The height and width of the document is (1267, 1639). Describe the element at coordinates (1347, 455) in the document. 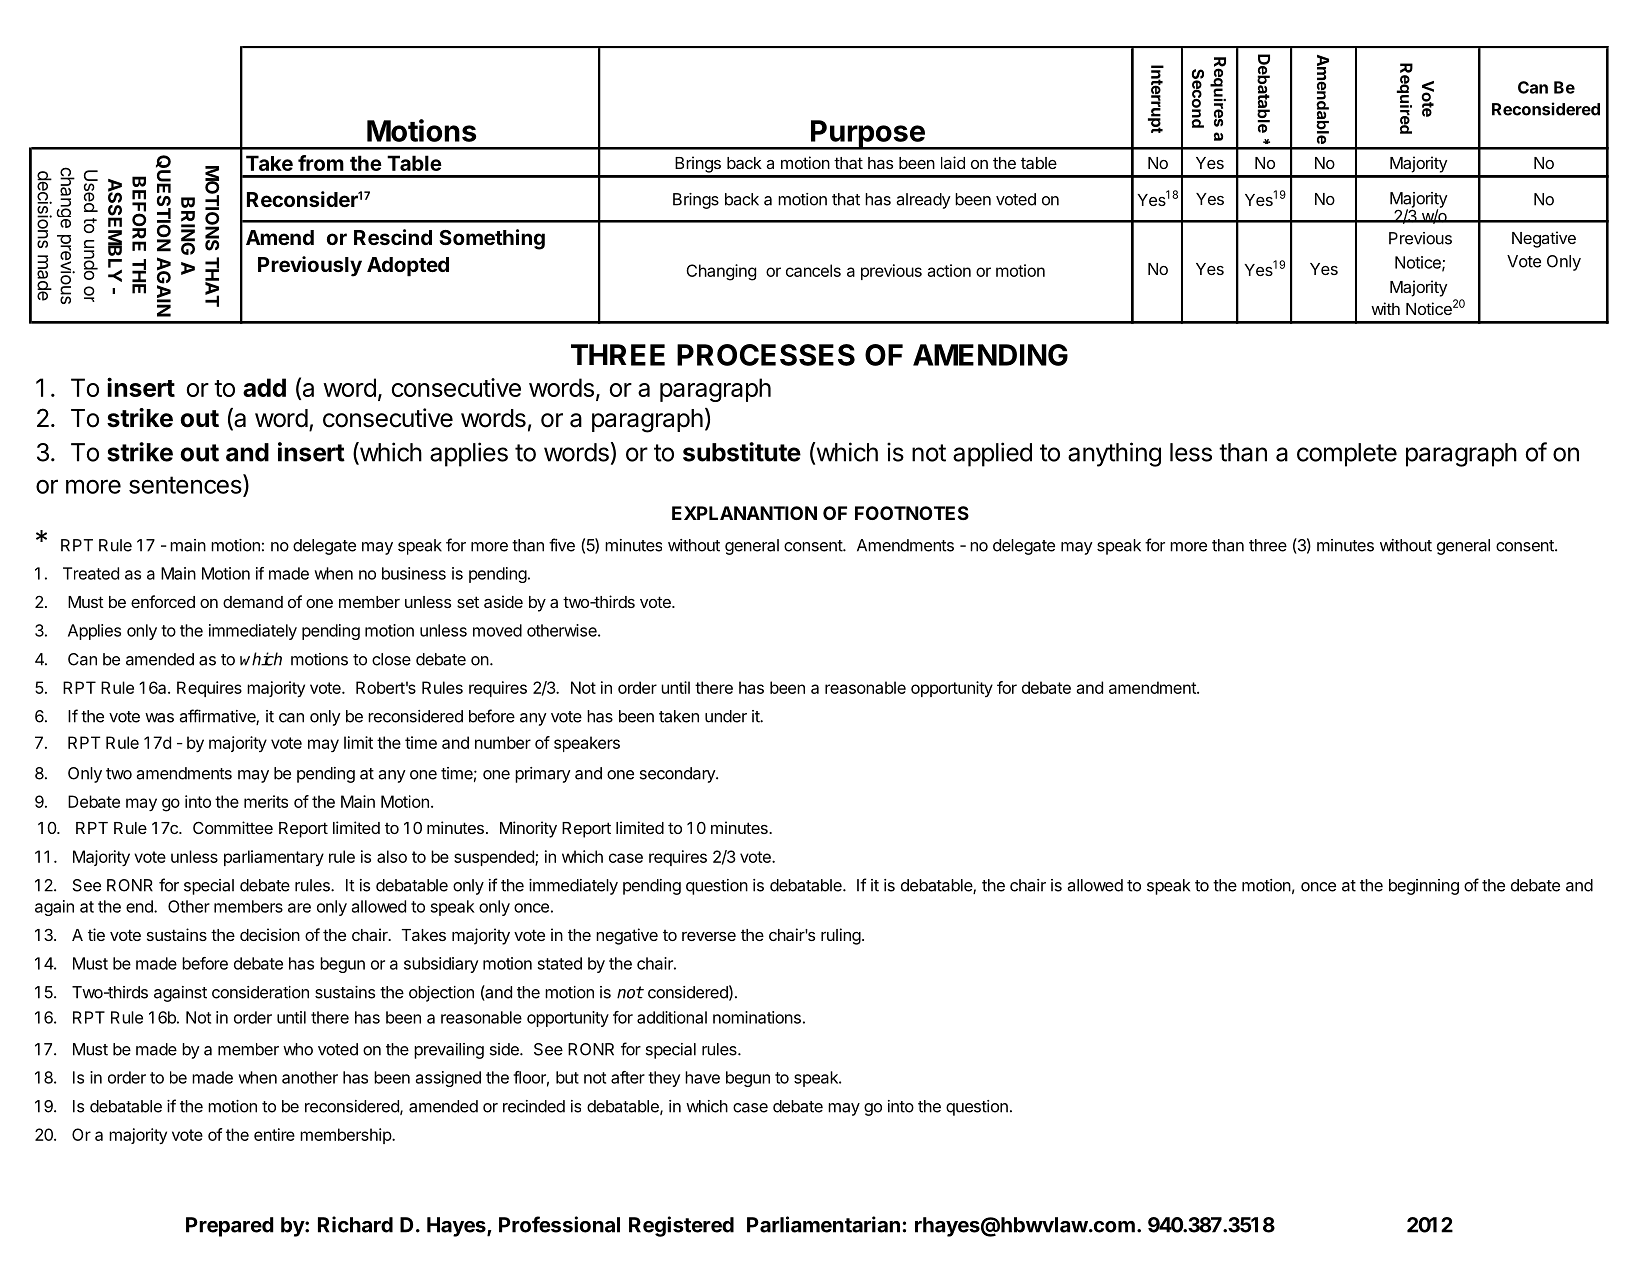

I see `complete` at that location.
